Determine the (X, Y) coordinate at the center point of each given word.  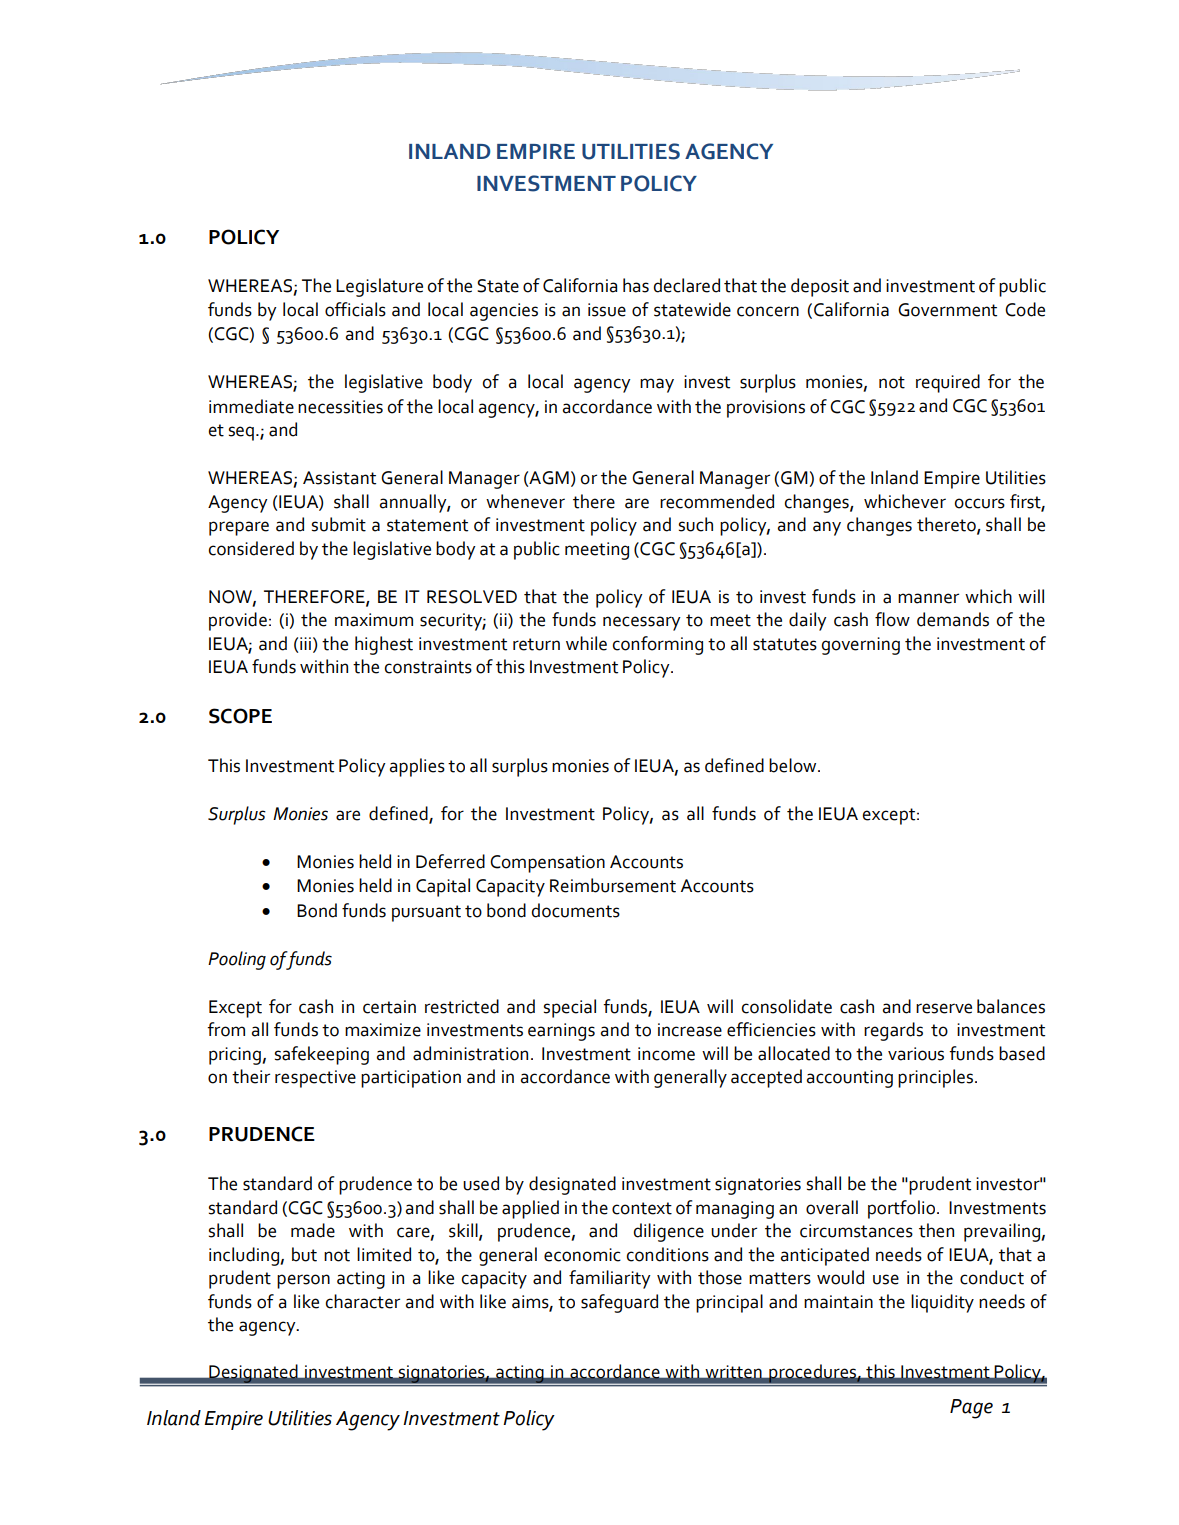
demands (953, 619)
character (362, 1301)
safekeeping (322, 1055)
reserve (944, 1008)
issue (607, 310)
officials (355, 309)
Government (947, 310)
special (570, 1008)
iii (305, 643)
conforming (657, 645)
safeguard (619, 1303)
